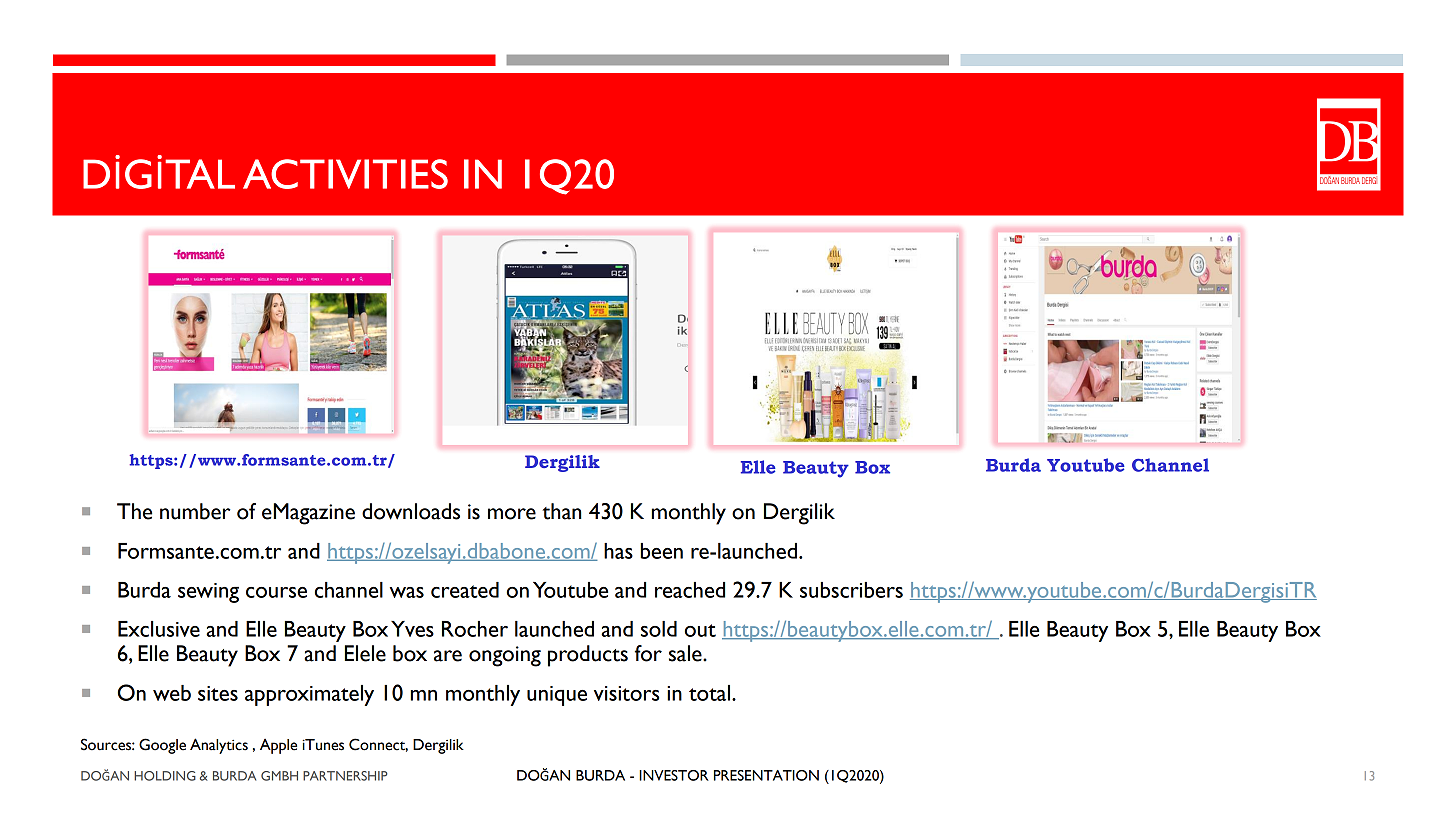 The width and height of the page is (1456, 819). Describe the element at coordinates (195, 511) in the page. I see `number` at that location.
